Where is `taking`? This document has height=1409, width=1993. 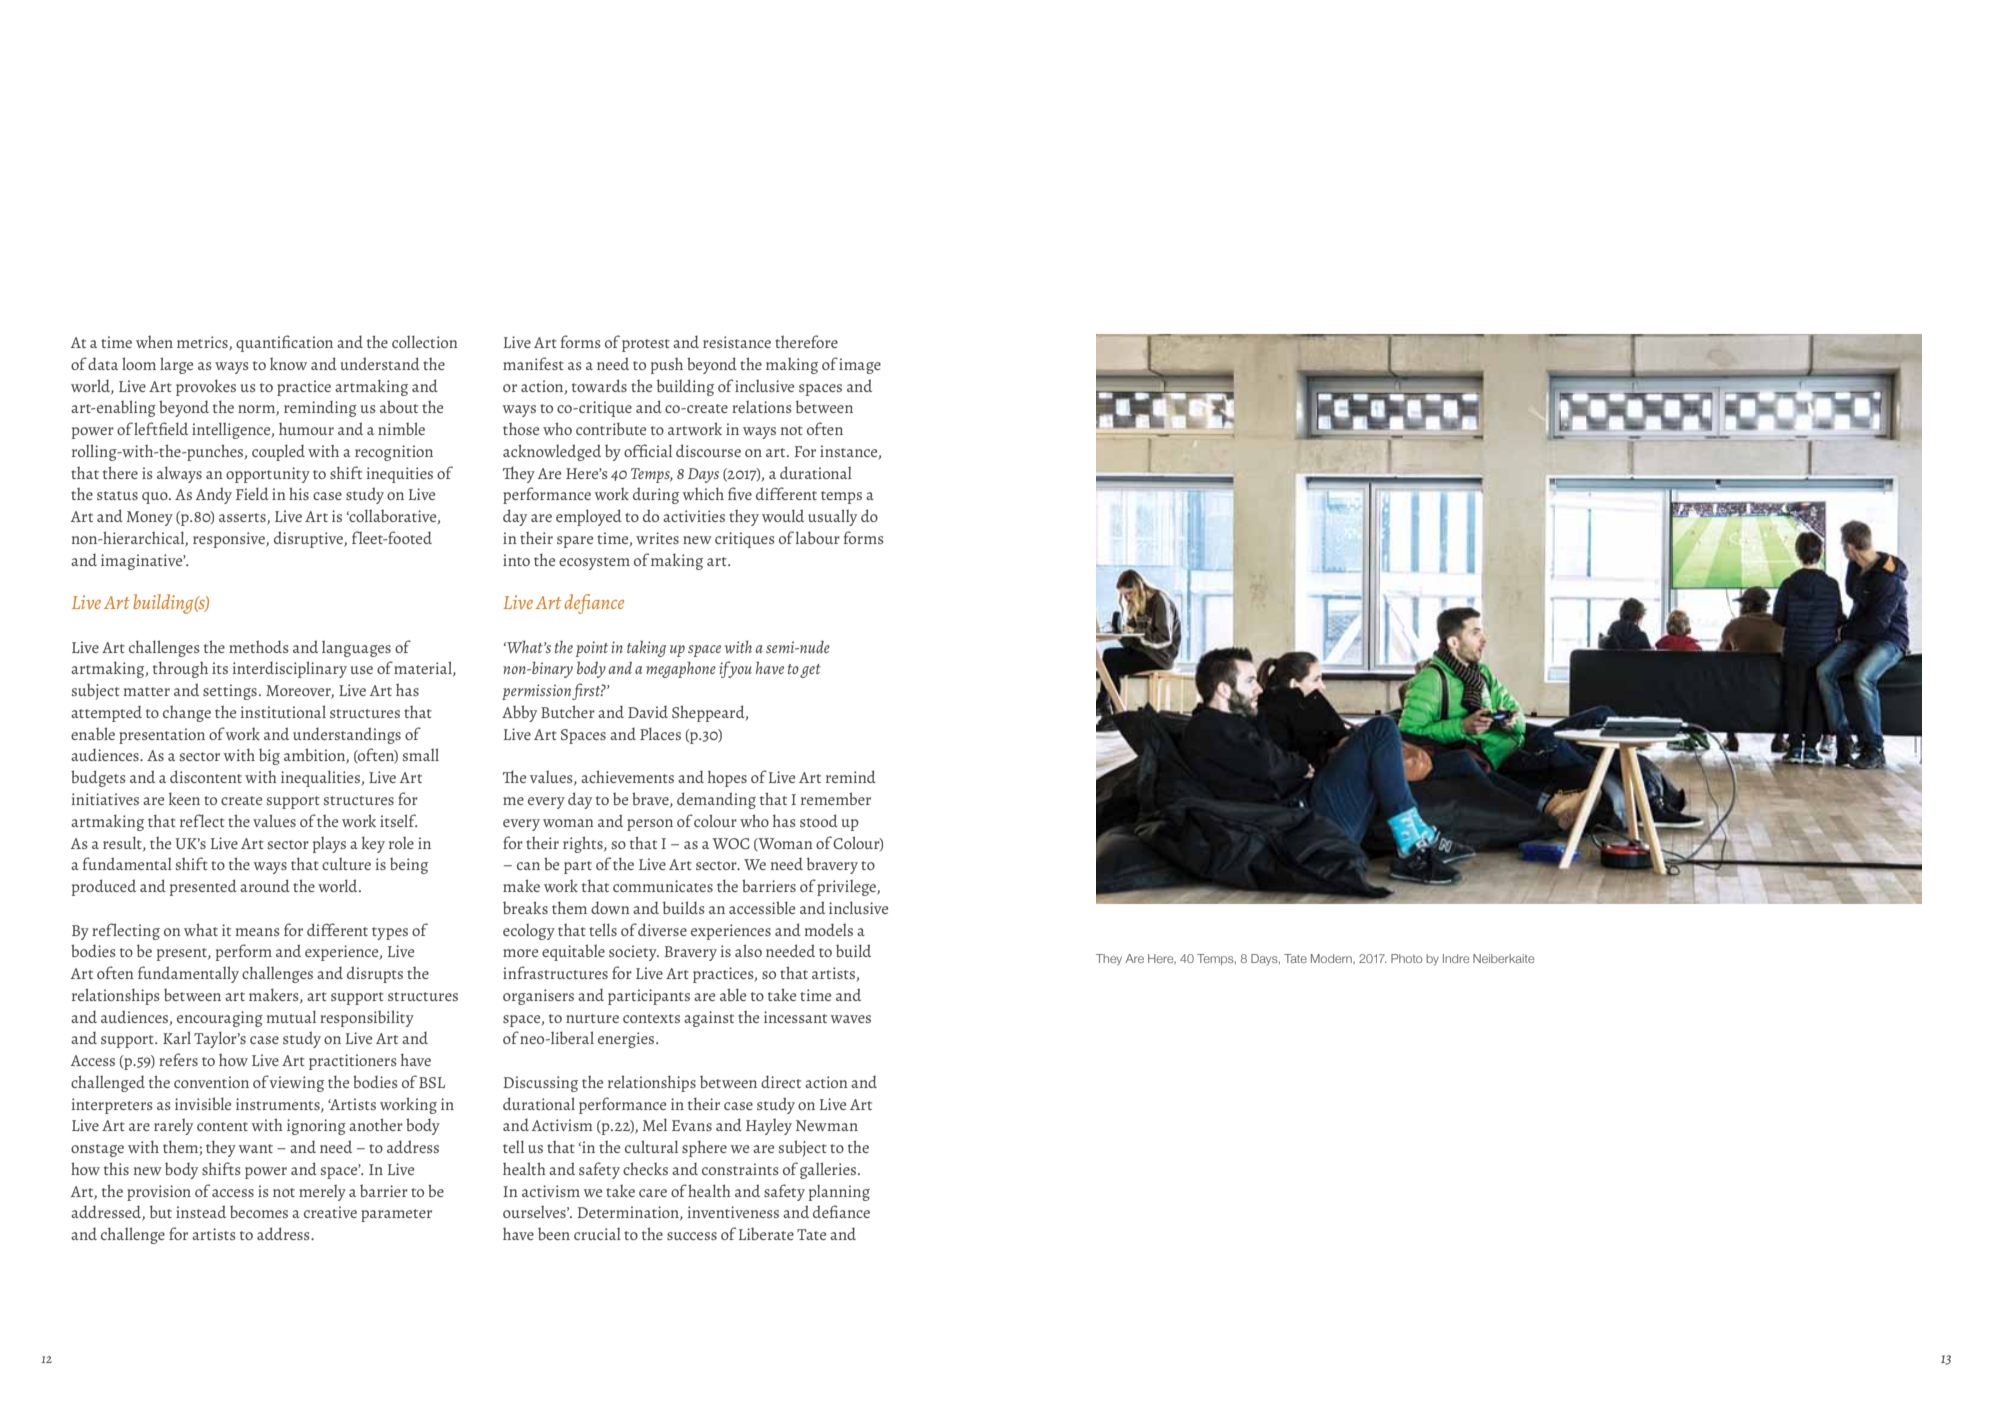 taking is located at coordinates (646, 649).
